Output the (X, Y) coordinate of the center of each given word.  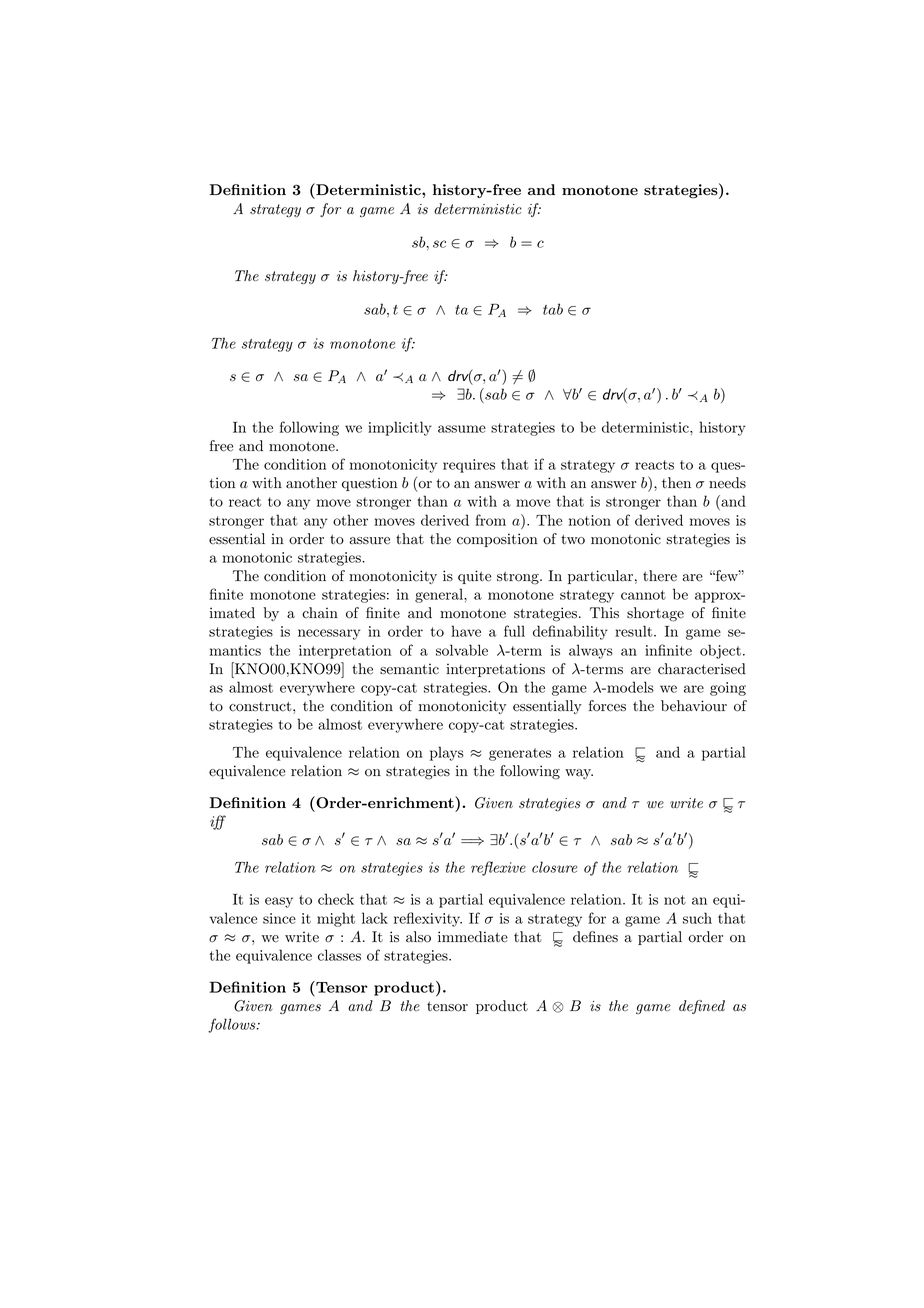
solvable (462, 650)
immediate (473, 937)
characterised (702, 669)
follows (233, 1025)
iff (218, 822)
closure (554, 867)
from (490, 520)
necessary (329, 634)
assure (369, 541)
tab (553, 309)
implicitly (400, 428)
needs (727, 483)
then (676, 483)
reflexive (498, 868)
